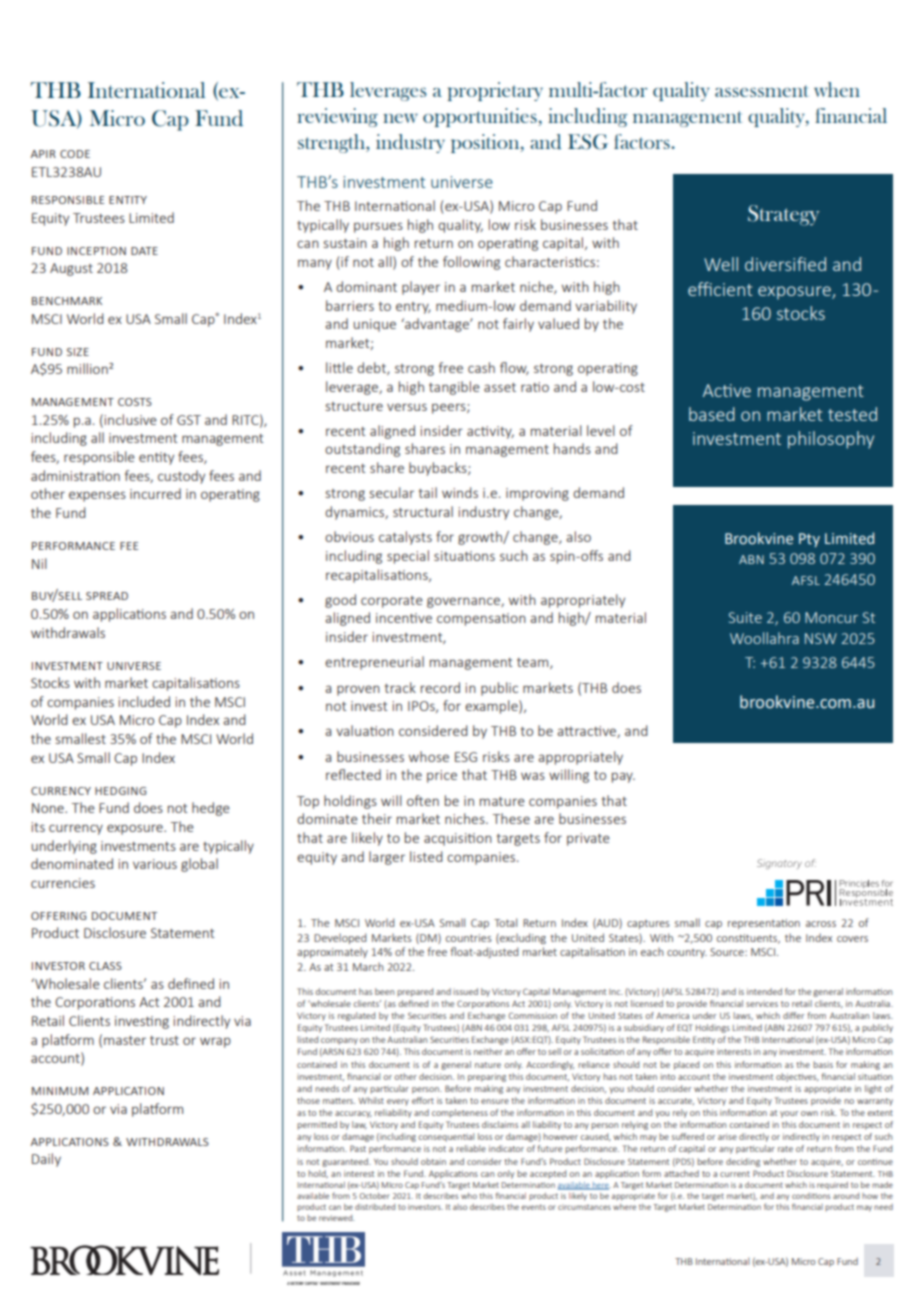  Describe the element at coordinates (761, 91) in the screenshot. I see `assessment` at that location.
